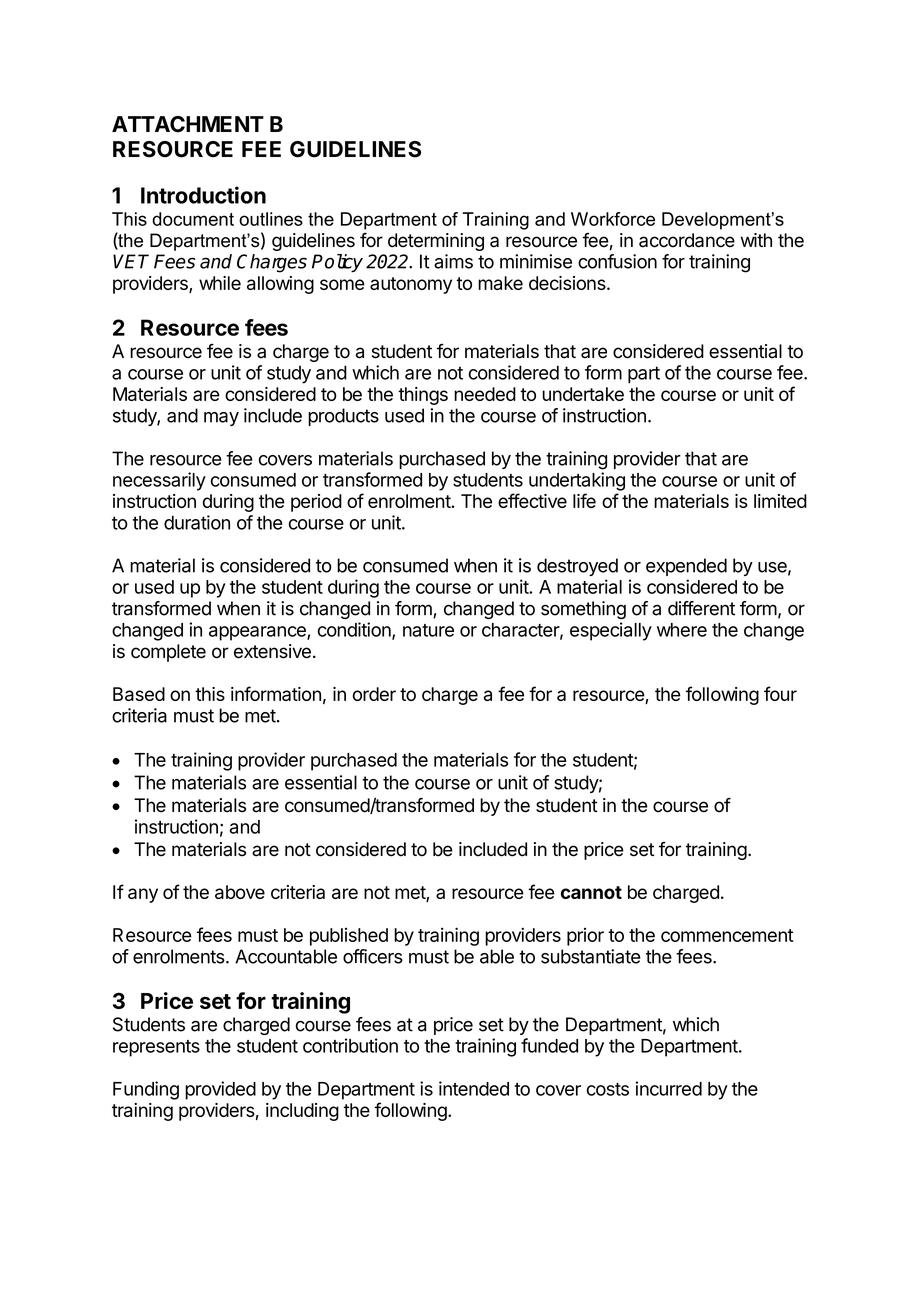 The width and height of the screenshot is (924, 1308). I want to click on effective, so click(532, 500).
